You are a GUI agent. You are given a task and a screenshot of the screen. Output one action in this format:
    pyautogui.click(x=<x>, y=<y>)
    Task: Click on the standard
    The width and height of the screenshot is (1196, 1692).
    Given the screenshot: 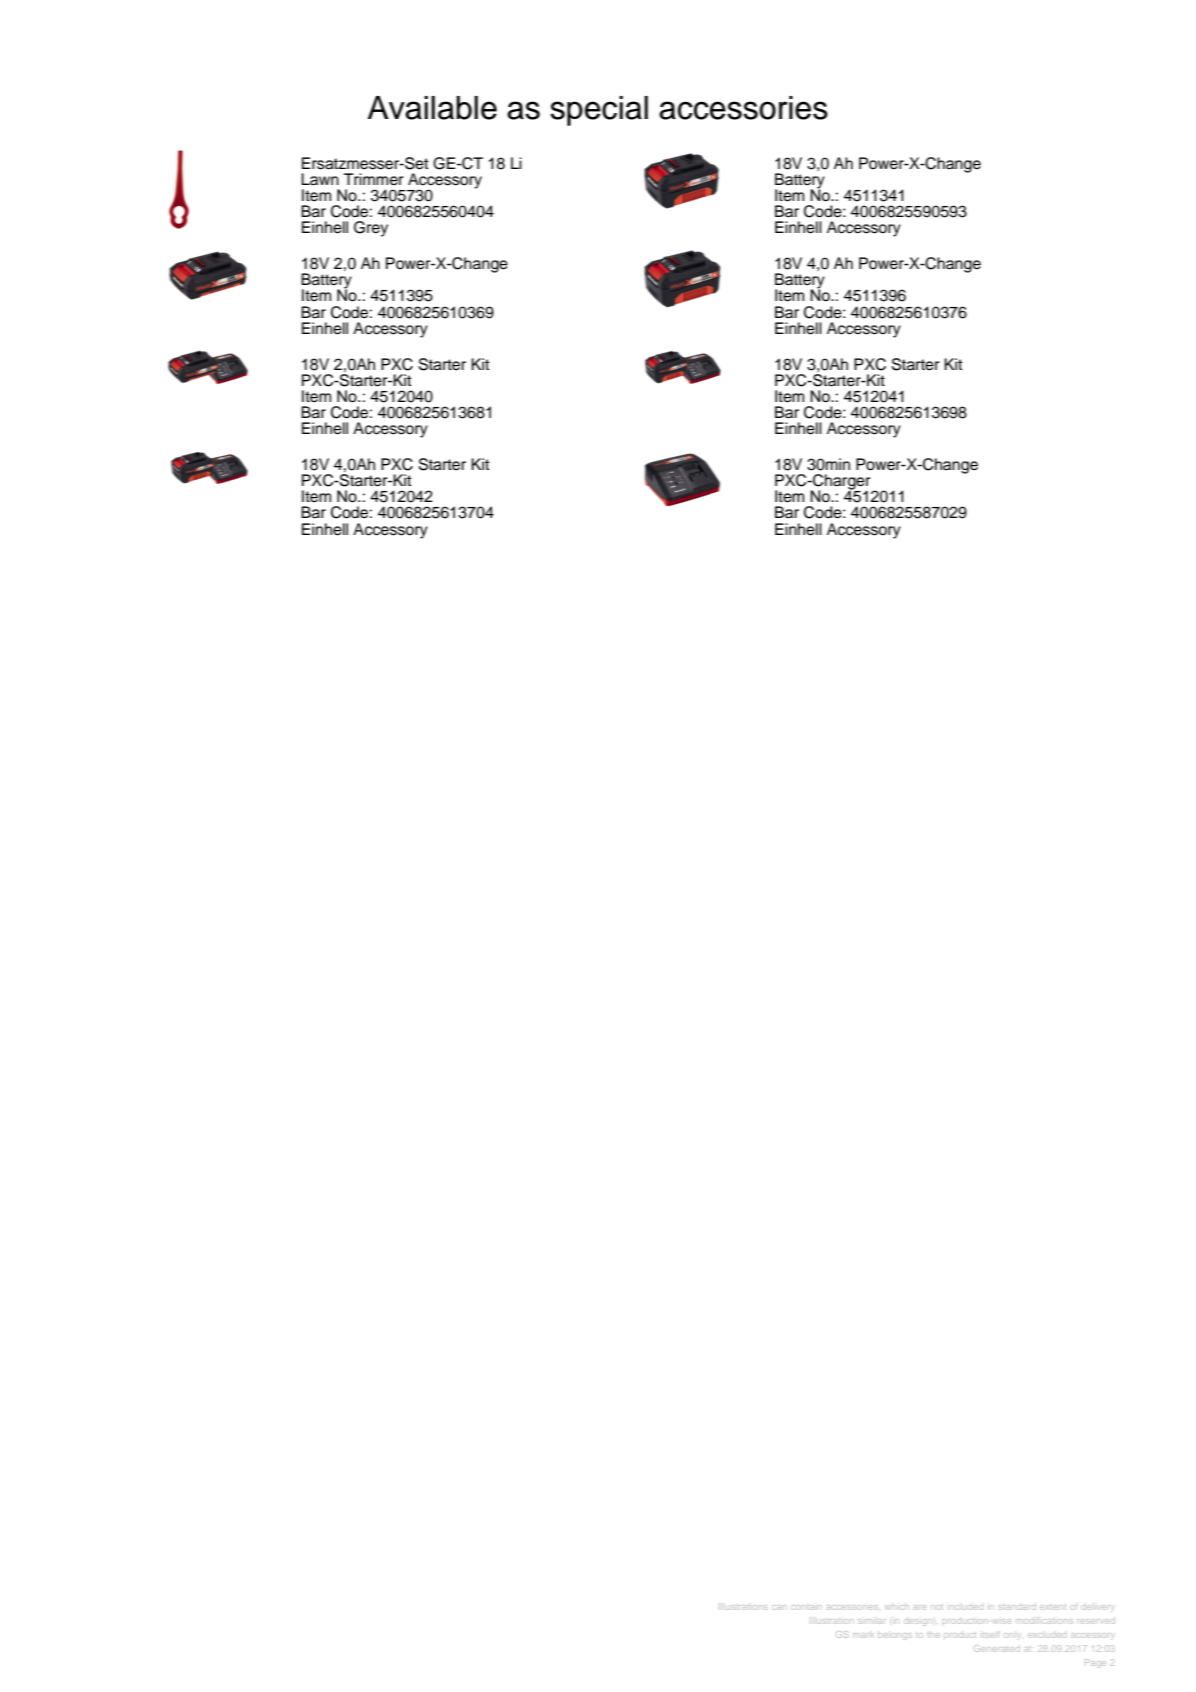 What is the action you would take?
    pyautogui.click(x=1018, y=1607)
